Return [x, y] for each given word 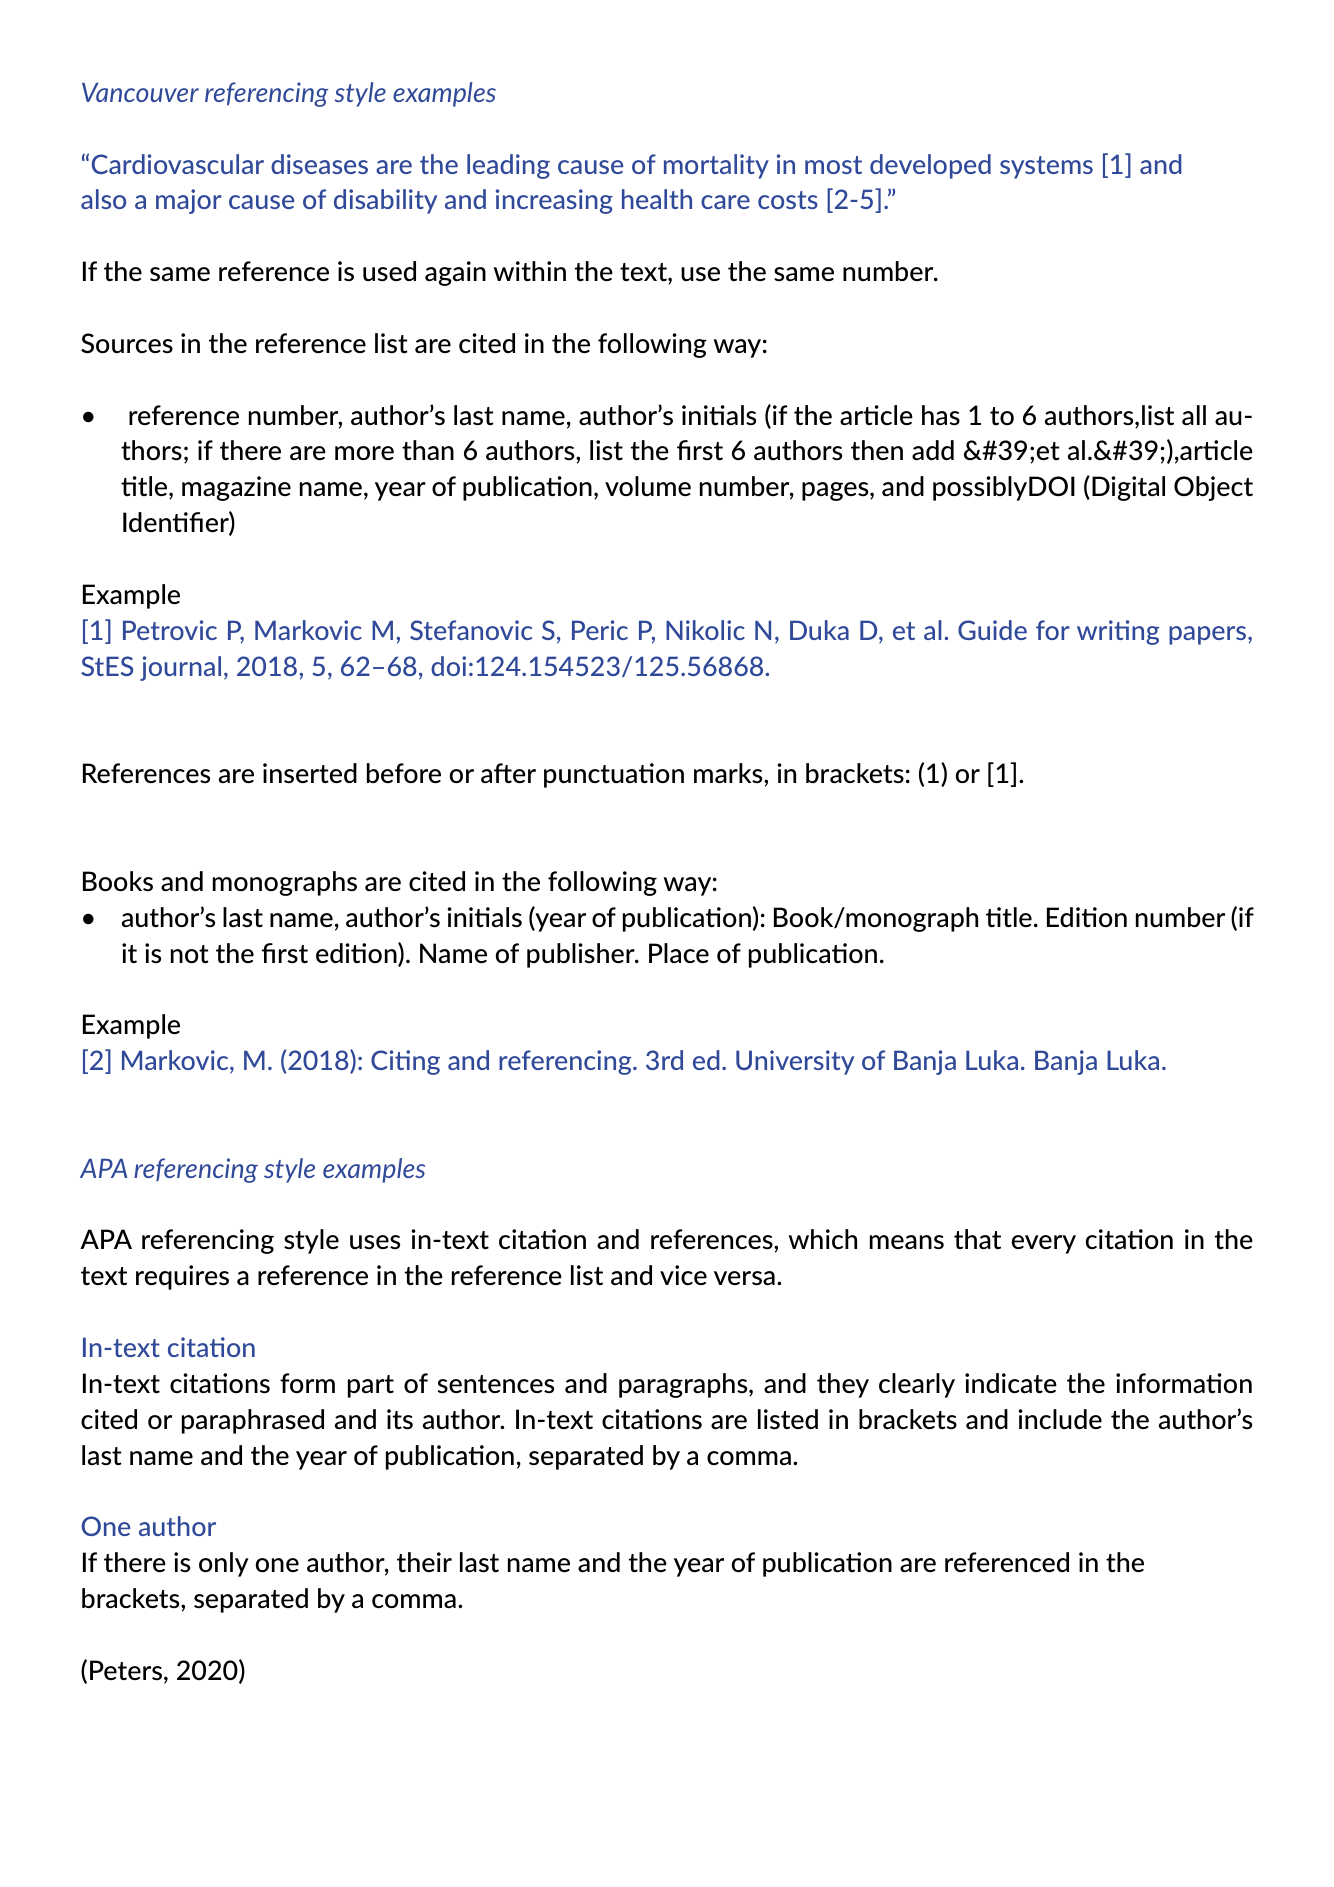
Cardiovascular [178, 164]
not [190, 954]
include [1060, 1419]
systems [1046, 167]
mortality [716, 166]
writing [1118, 632]
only [224, 1564]
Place [679, 953]
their [424, 1562]
